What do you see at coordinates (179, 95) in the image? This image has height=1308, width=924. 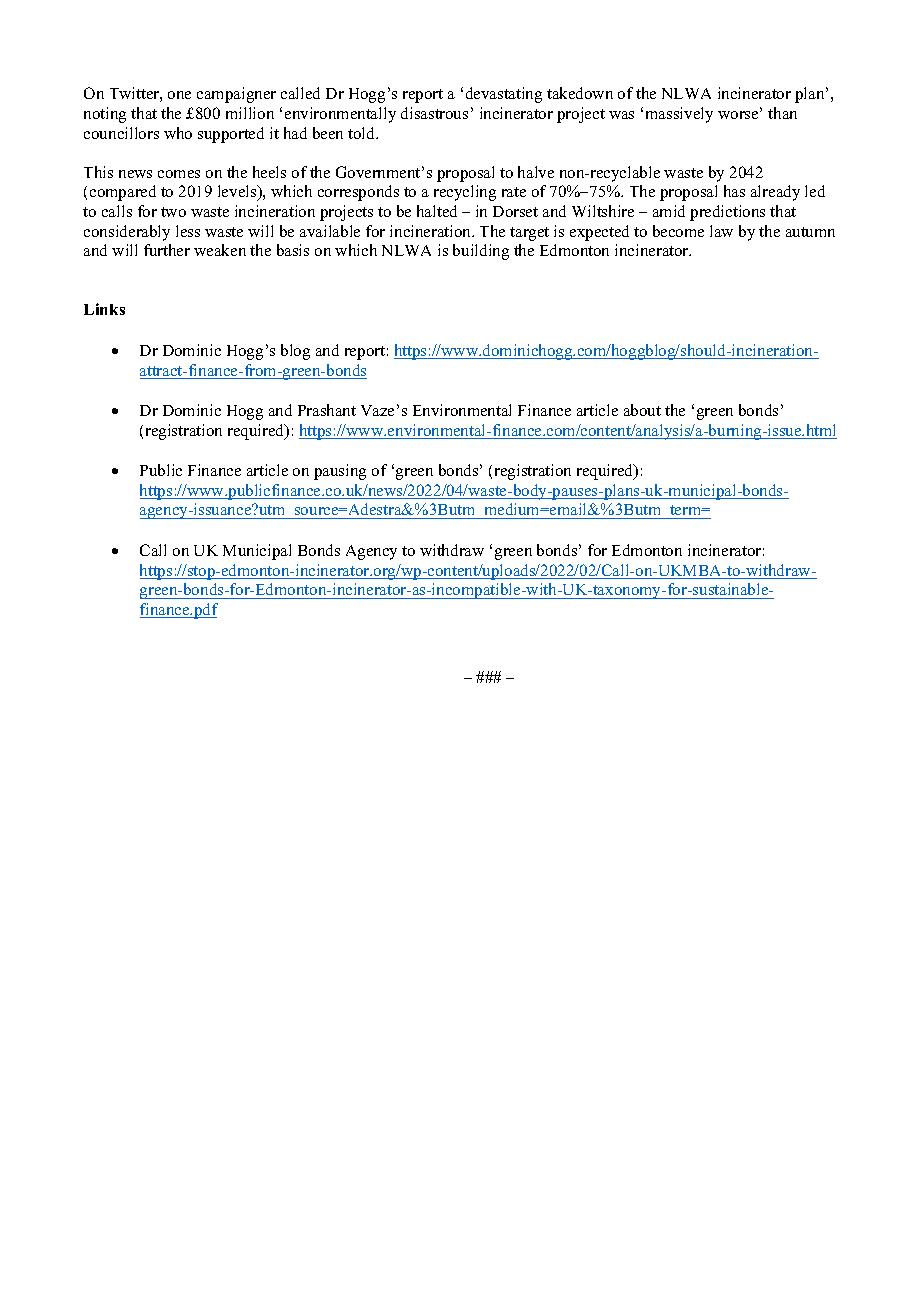 I see `one` at bounding box center [179, 95].
